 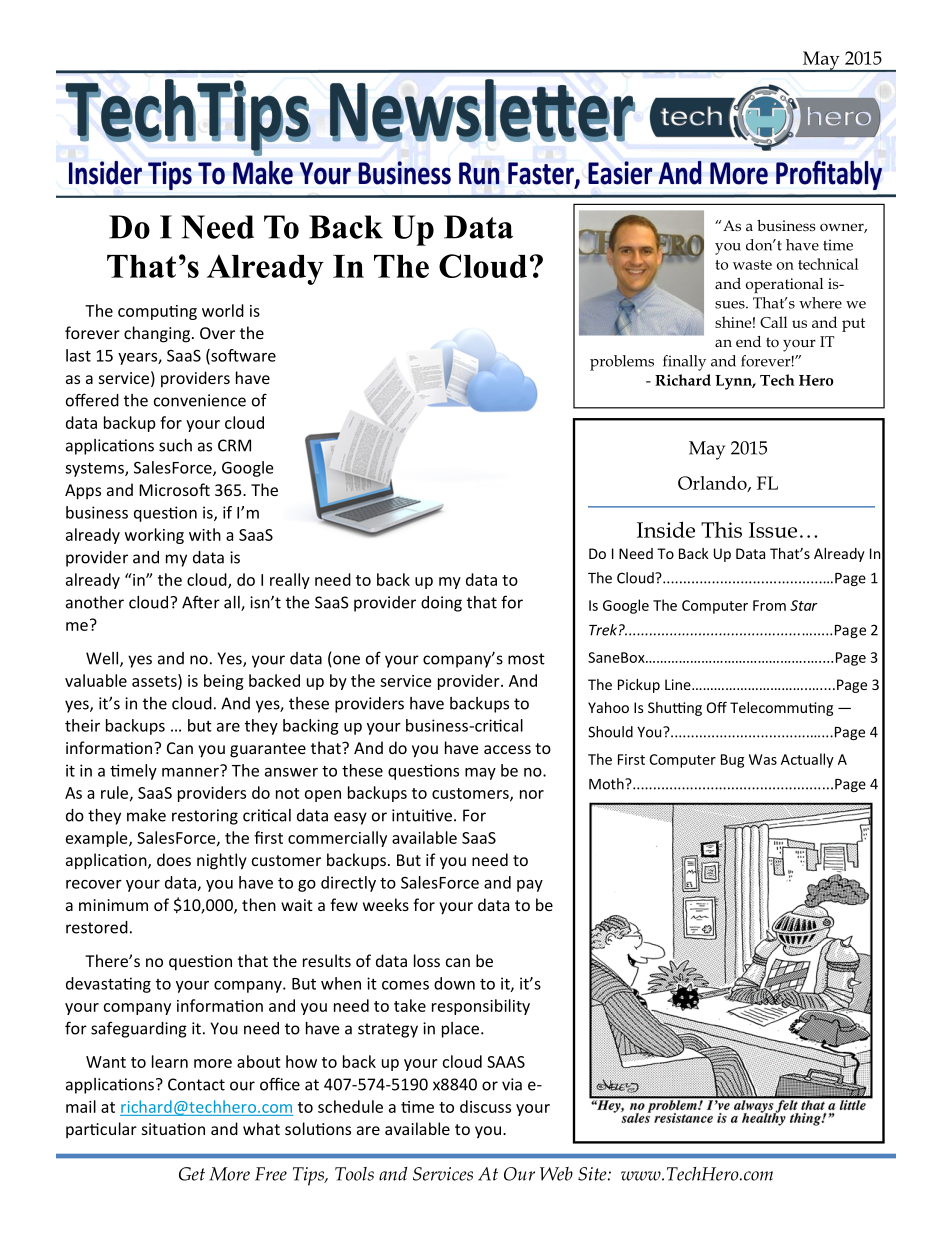 I want to click on world, so click(x=223, y=310).
